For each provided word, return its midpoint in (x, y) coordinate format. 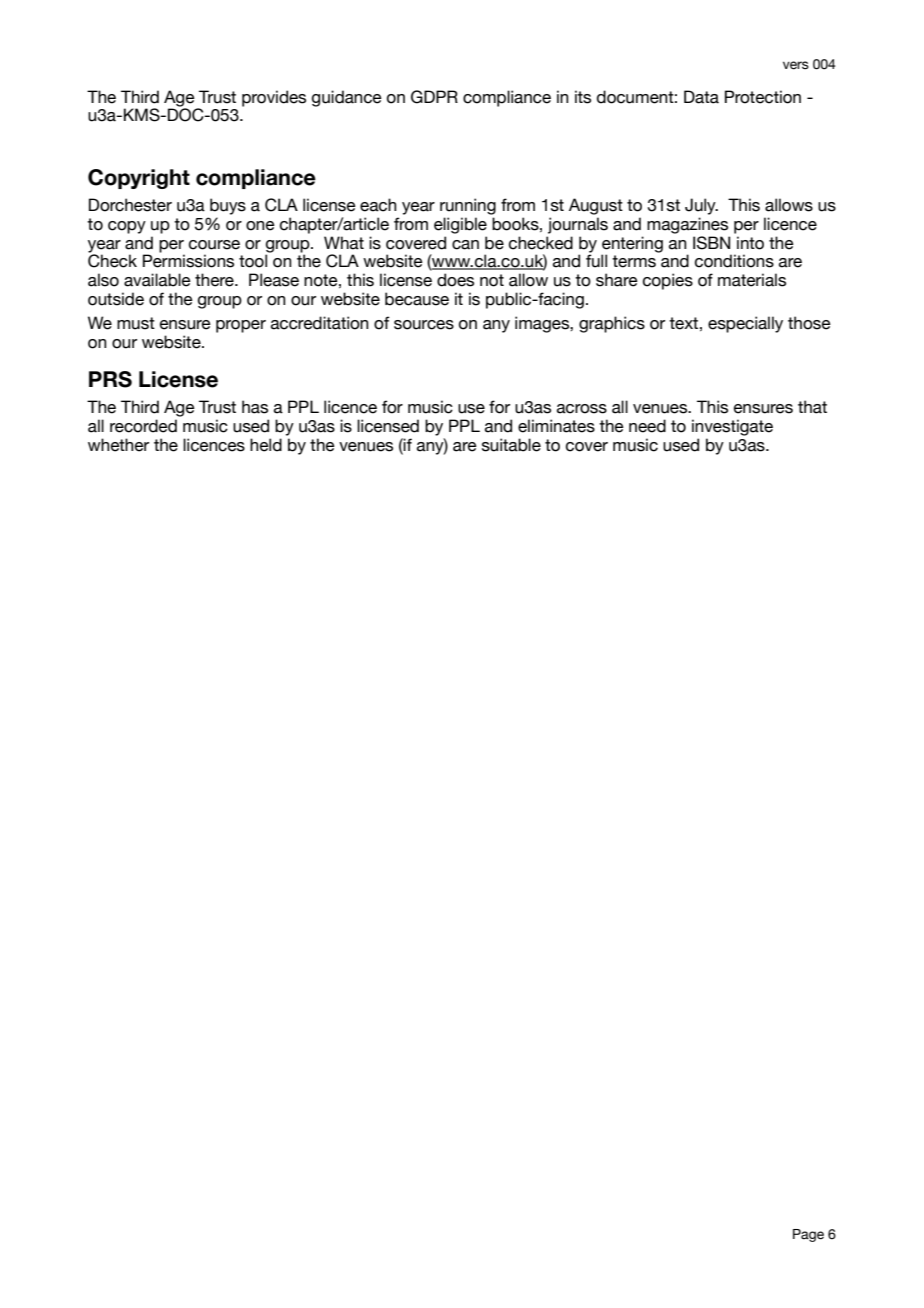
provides (274, 98)
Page (808, 1235)
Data (701, 97)
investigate (732, 427)
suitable (511, 445)
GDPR (434, 97)
